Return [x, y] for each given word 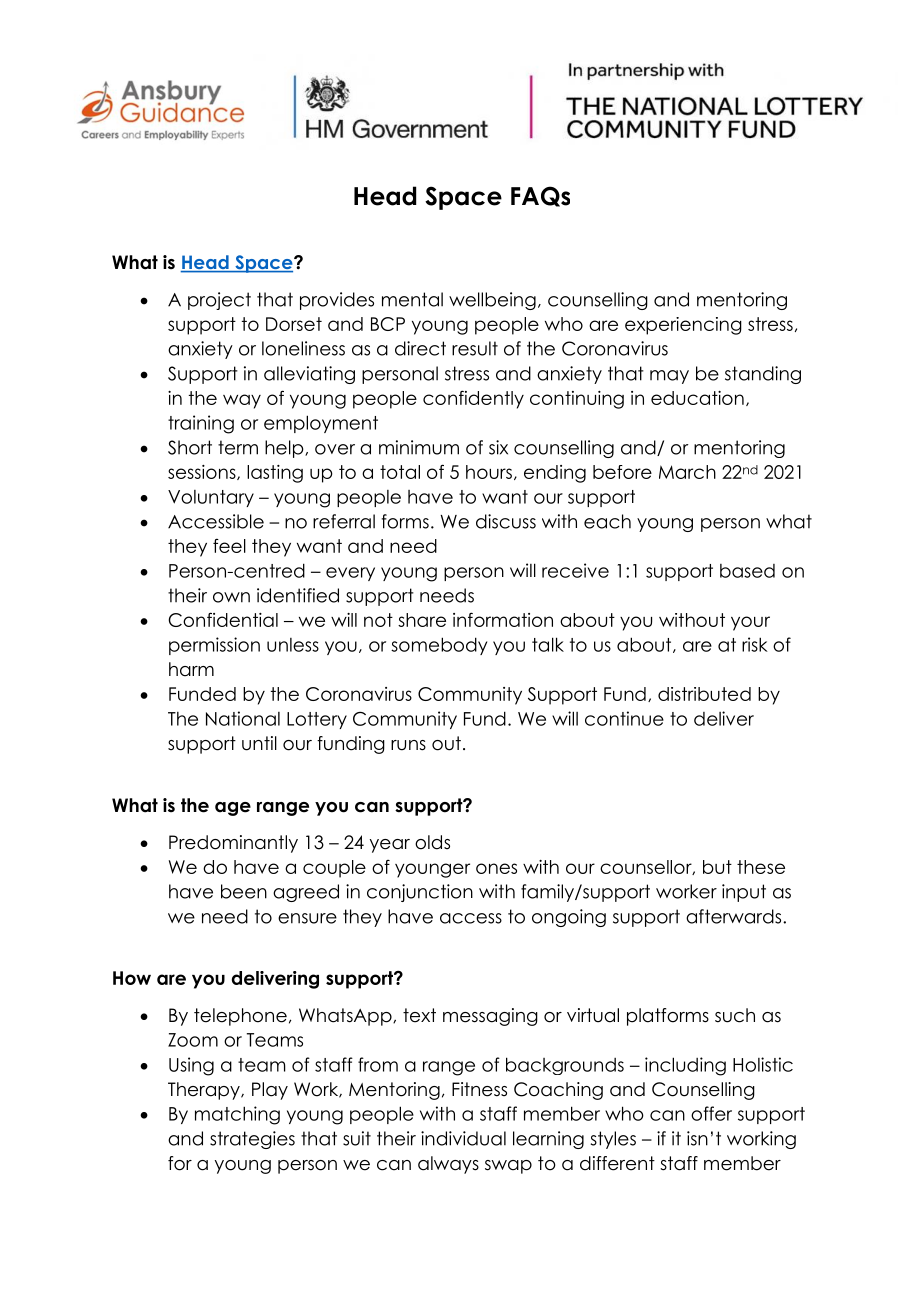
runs [408, 745]
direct [420, 348]
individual [463, 1138]
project [219, 301]
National [243, 718]
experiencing [683, 326]
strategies [252, 1140]
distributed [704, 694]
